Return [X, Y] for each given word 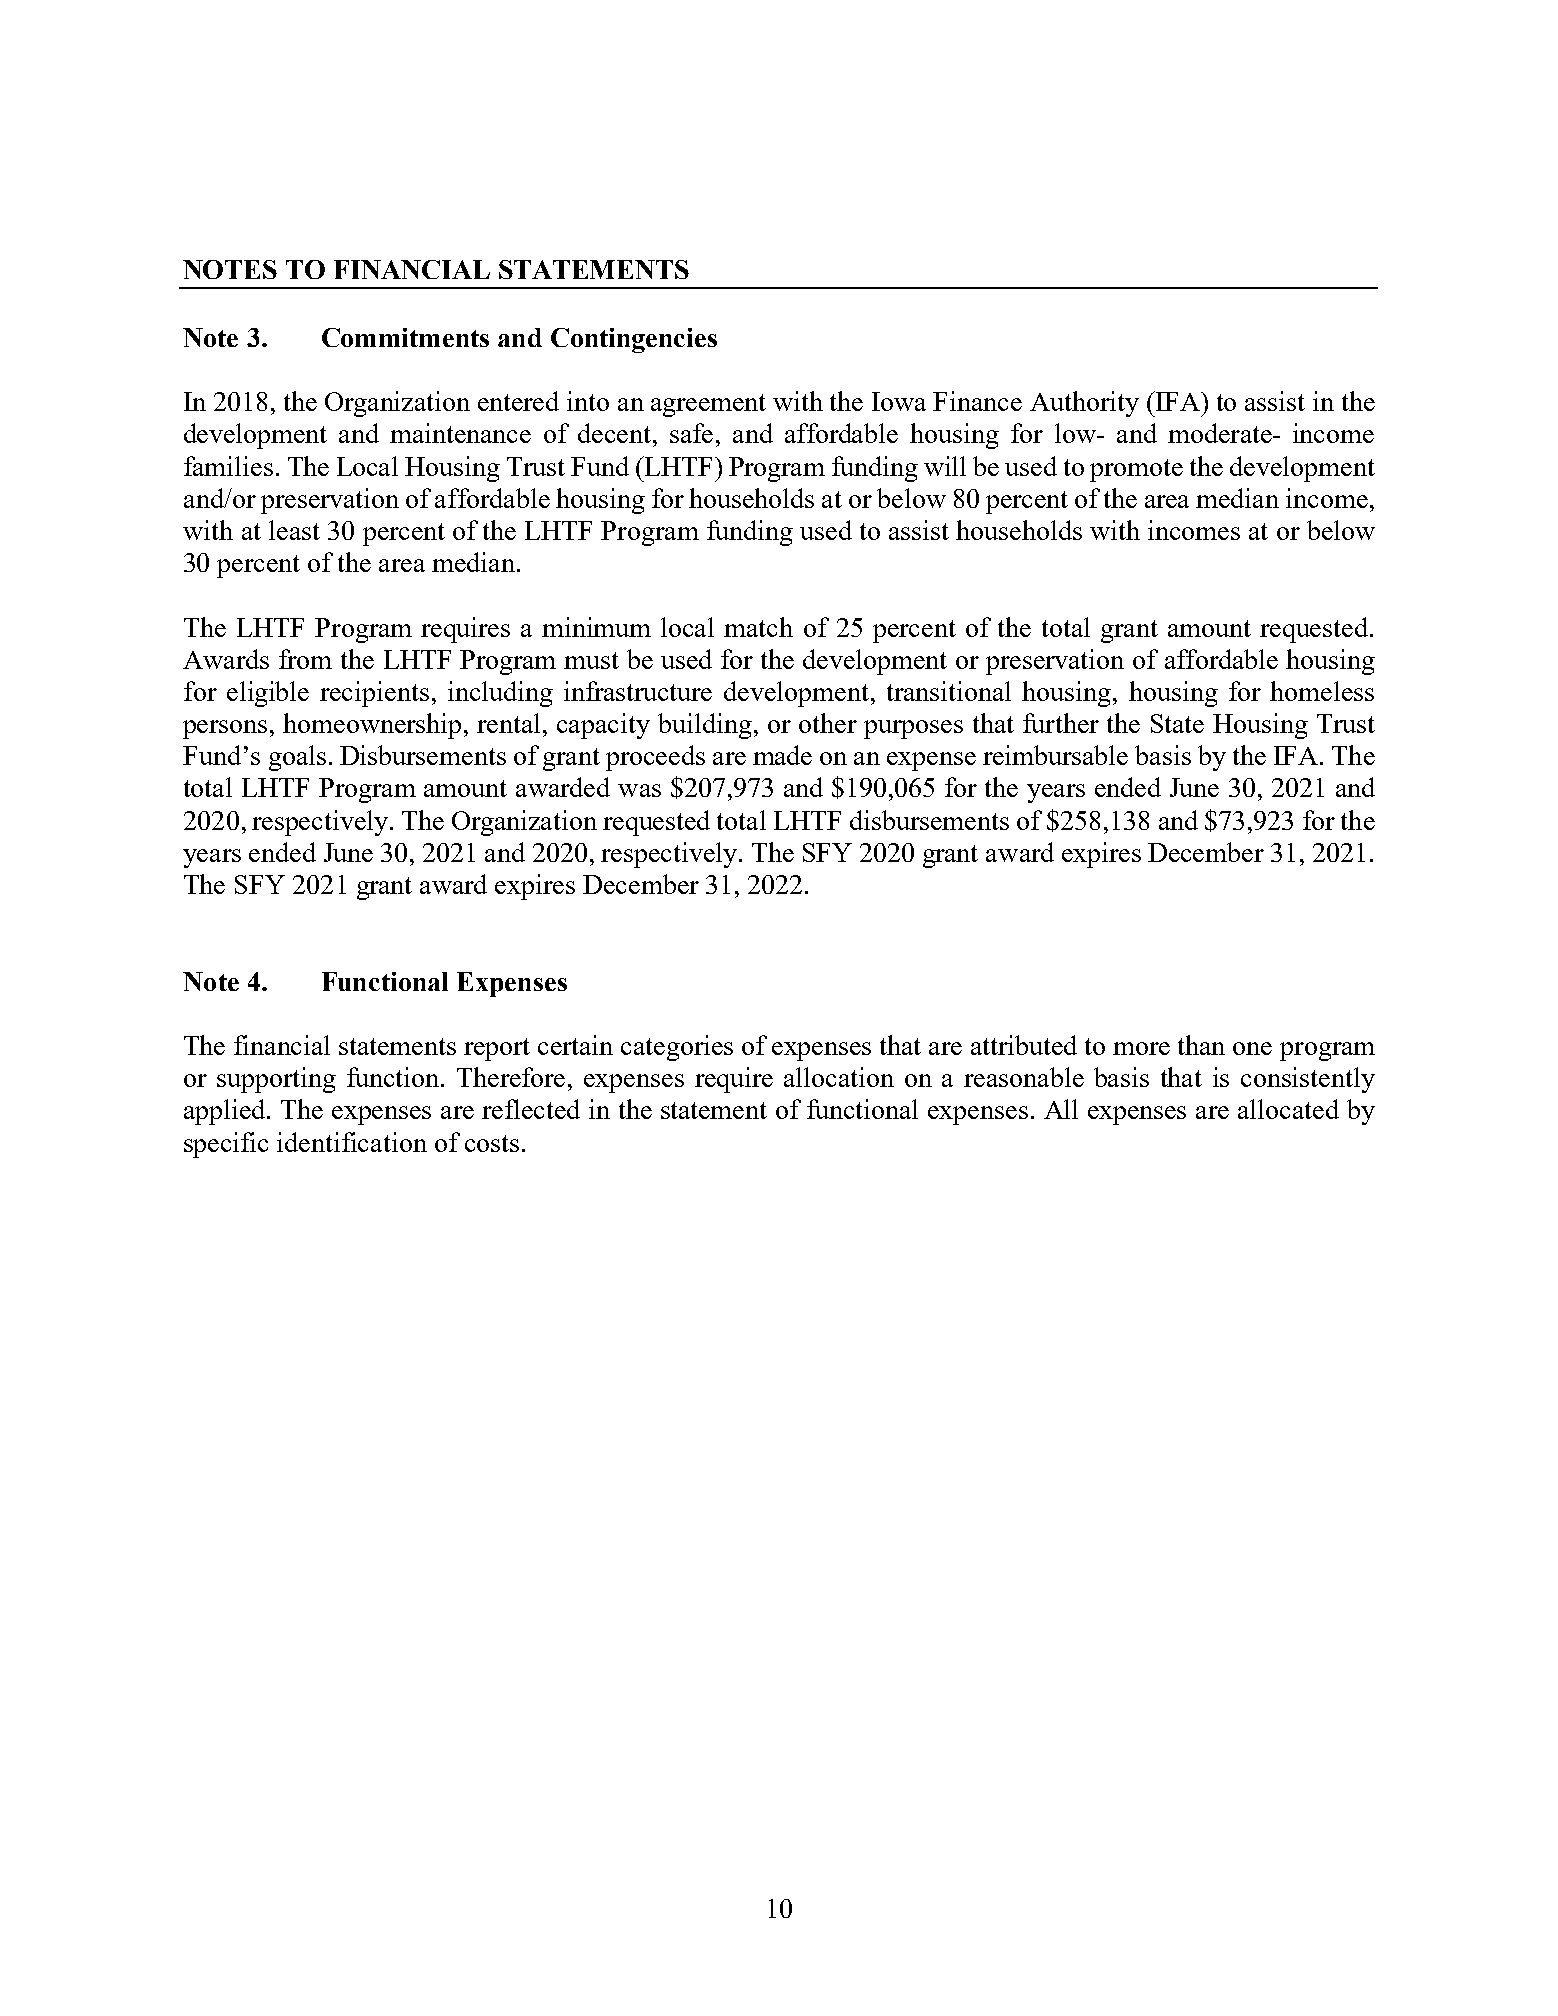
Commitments [405, 337]
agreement [708, 405]
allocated [1288, 1109]
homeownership [374, 726]
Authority [1084, 404]
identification [352, 1142]
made [782, 755]
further [1061, 723]
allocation [839, 1077]
